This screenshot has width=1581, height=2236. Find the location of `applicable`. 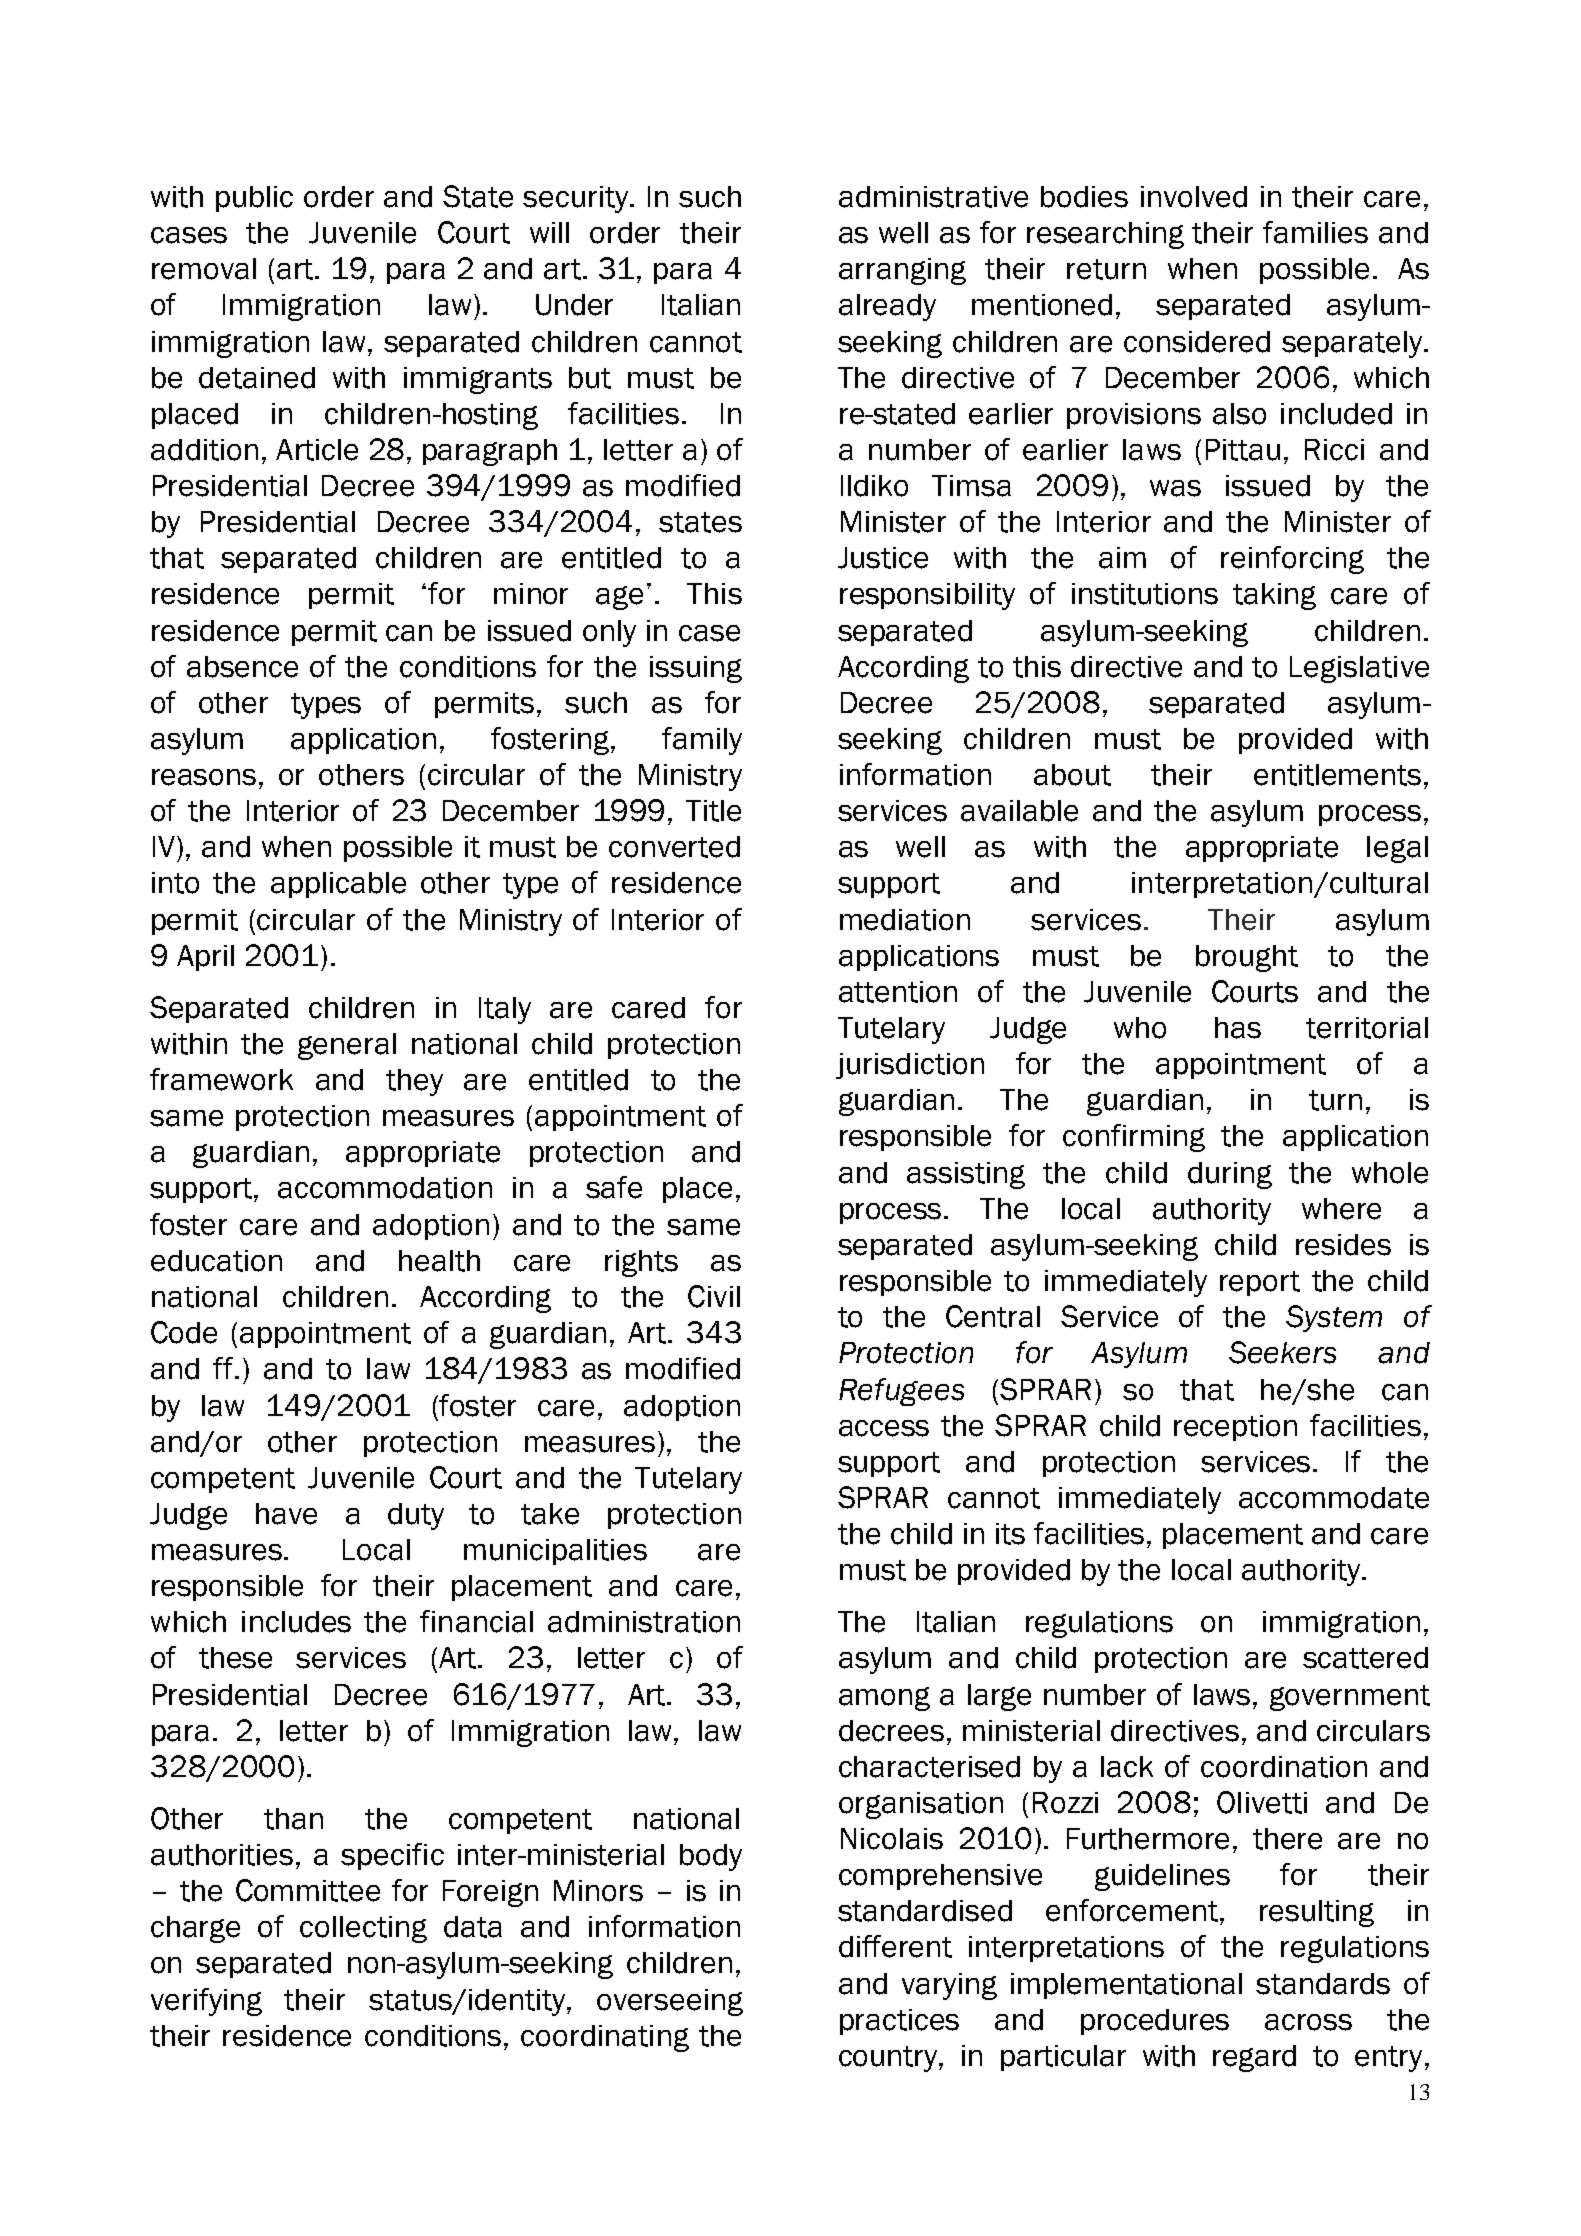

applicable is located at coordinates (338, 885).
